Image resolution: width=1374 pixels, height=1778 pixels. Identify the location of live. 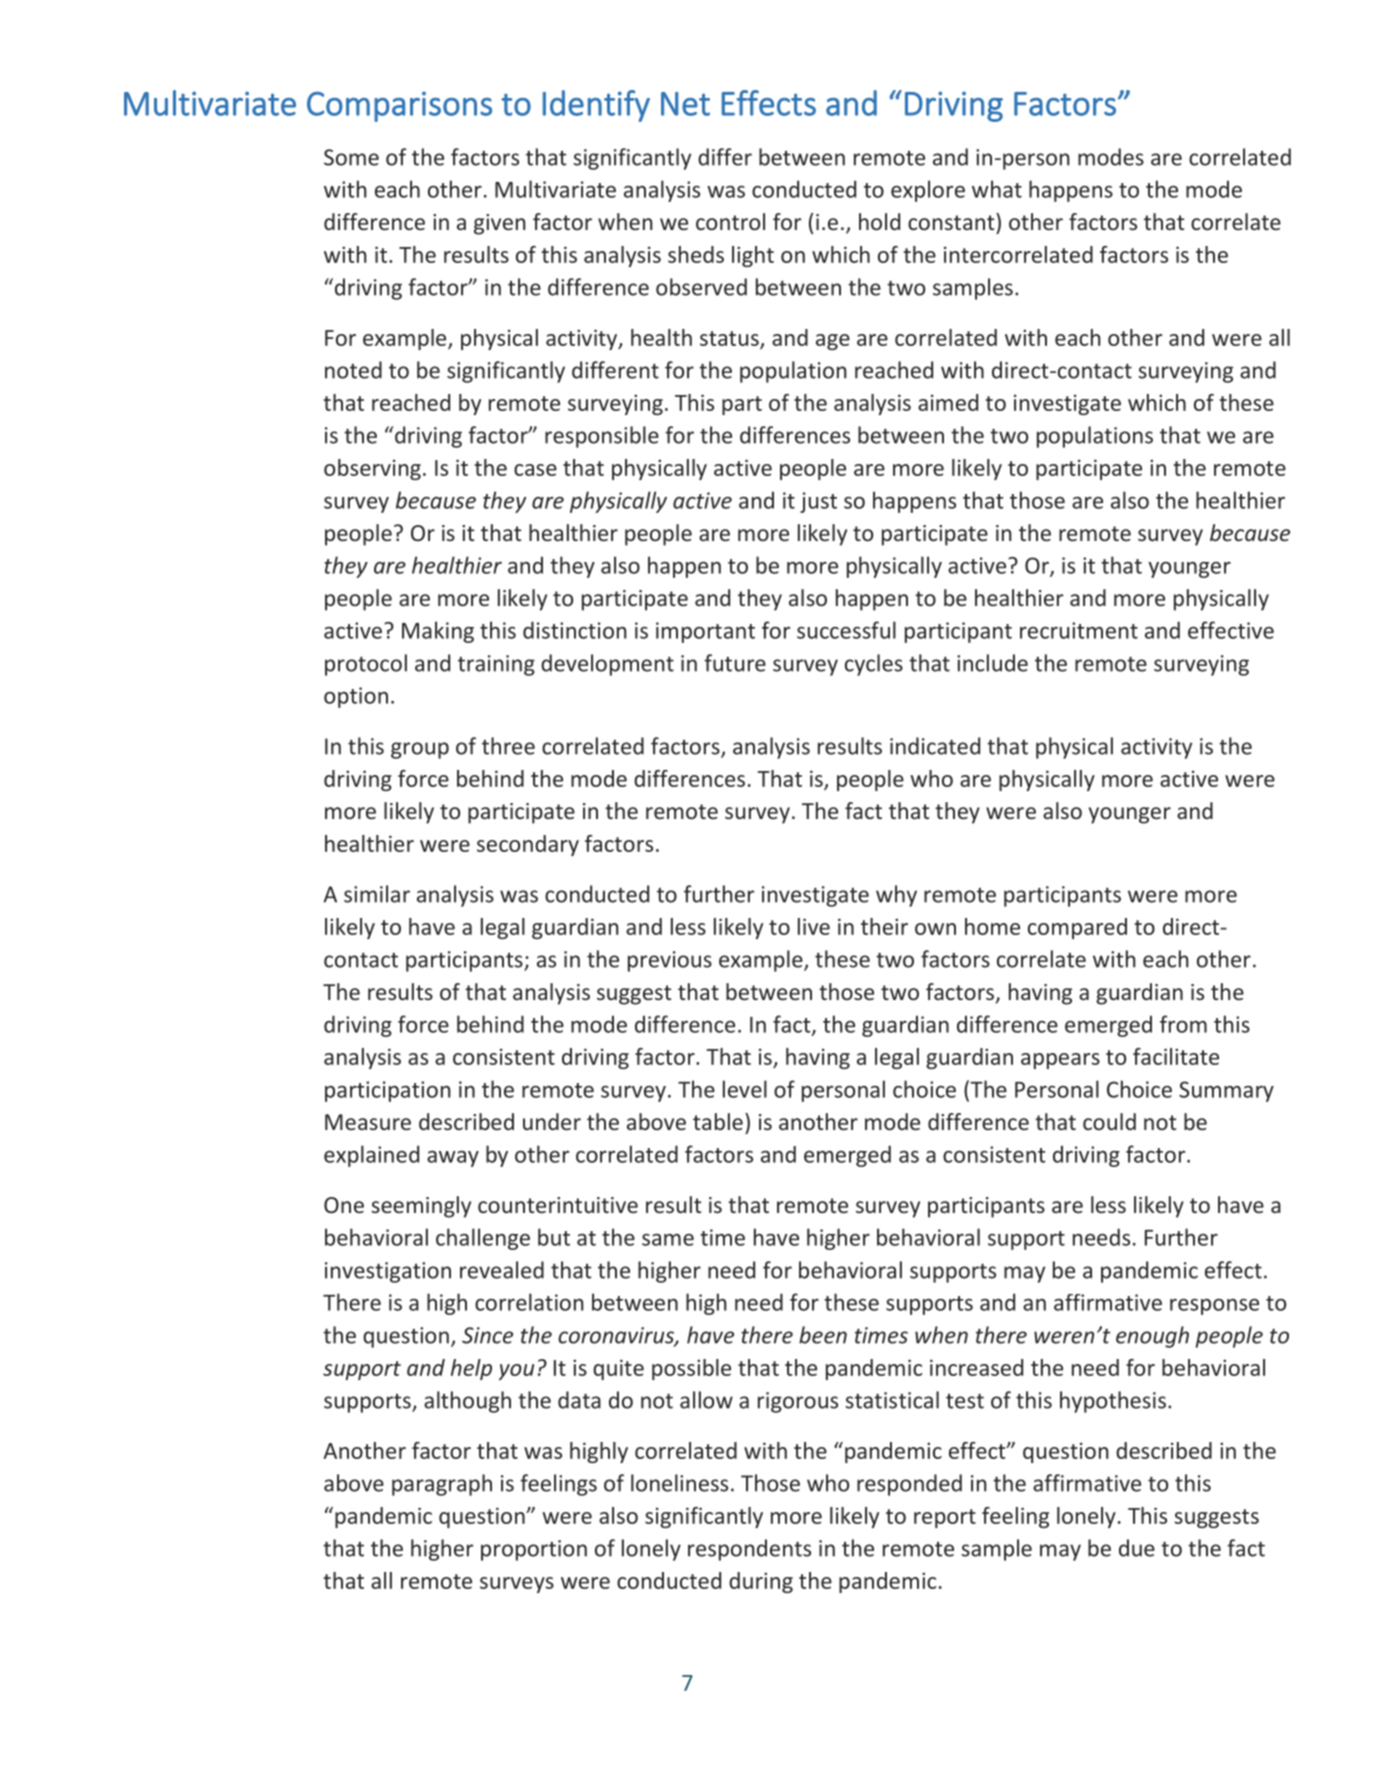
(814, 926).
